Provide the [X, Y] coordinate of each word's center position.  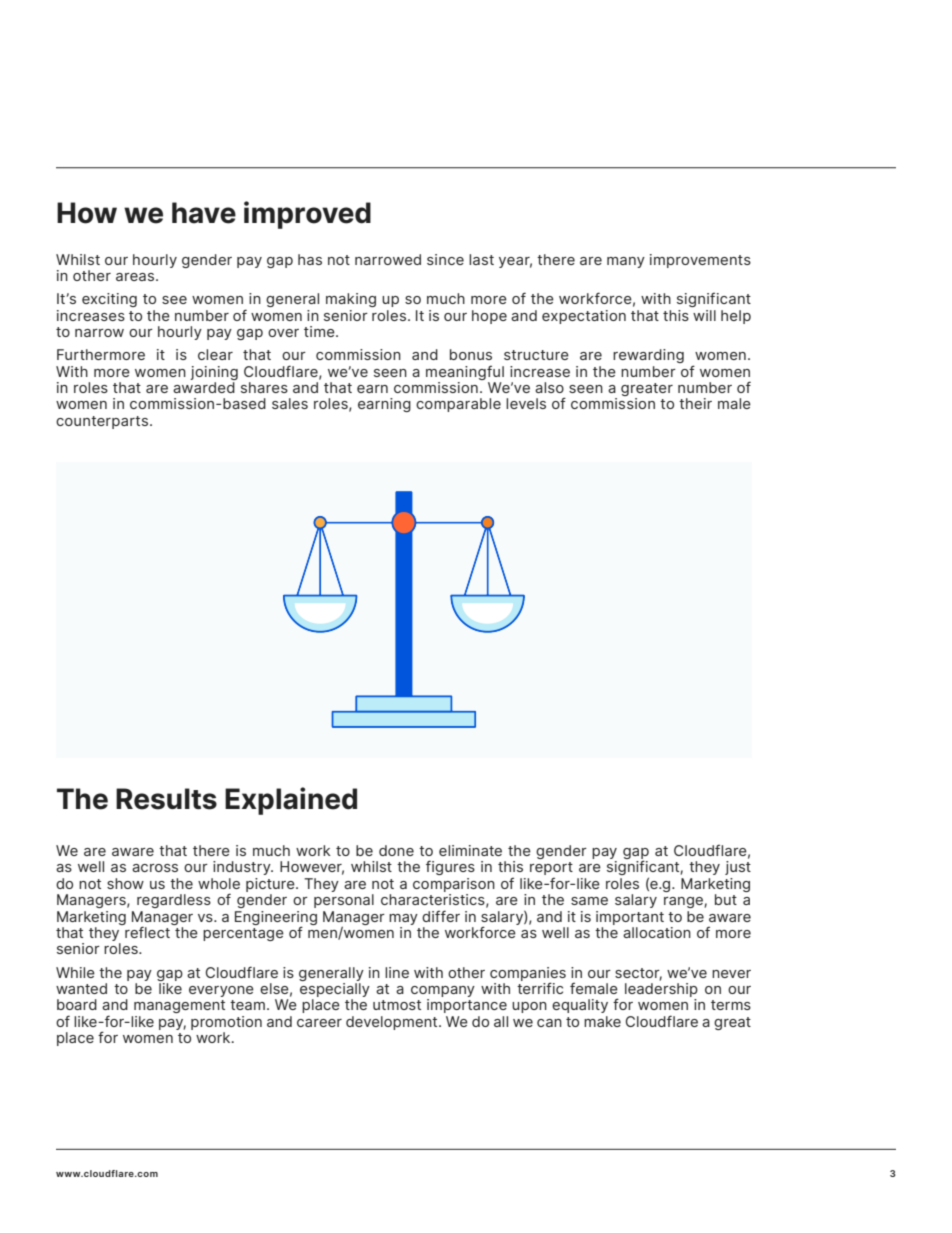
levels [526, 403]
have [204, 213]
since [445, 259]
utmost [397, 1005]
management [179, 1006]
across [155, 868]
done [396, 850]
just [738, 868]
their [695, 403]
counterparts [103, 422]
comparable [458, 405]
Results [166, 799]
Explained [291, 801]
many [626, 262]
